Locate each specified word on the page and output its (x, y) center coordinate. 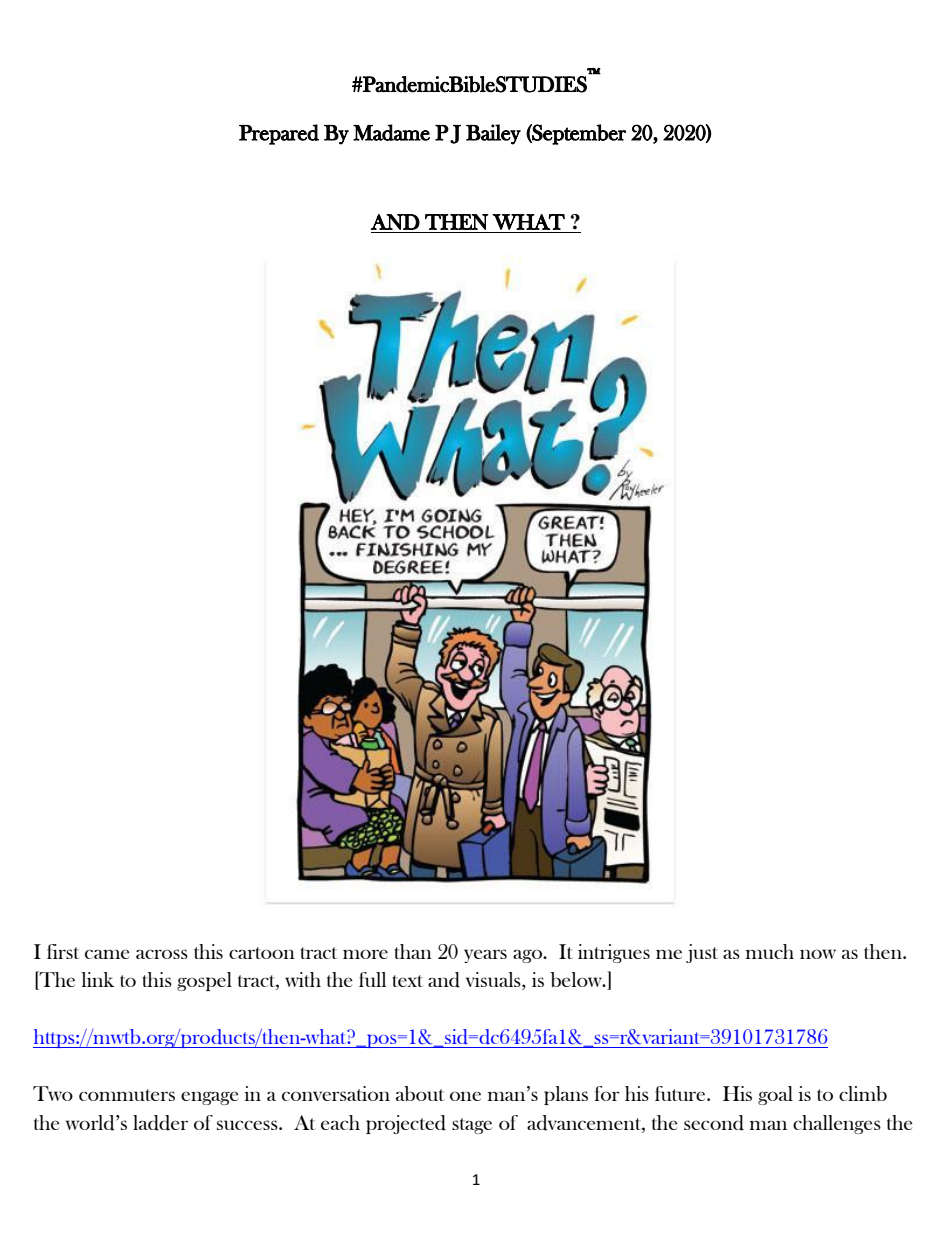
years (485, 956)
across (162, 954)
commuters (127, 1095)
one (465, 1096)
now (818, 954)
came (107, 954)
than (413, 951)
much (770, 951)
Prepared (279, 134)
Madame (391, 132)
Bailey (493, 134)
